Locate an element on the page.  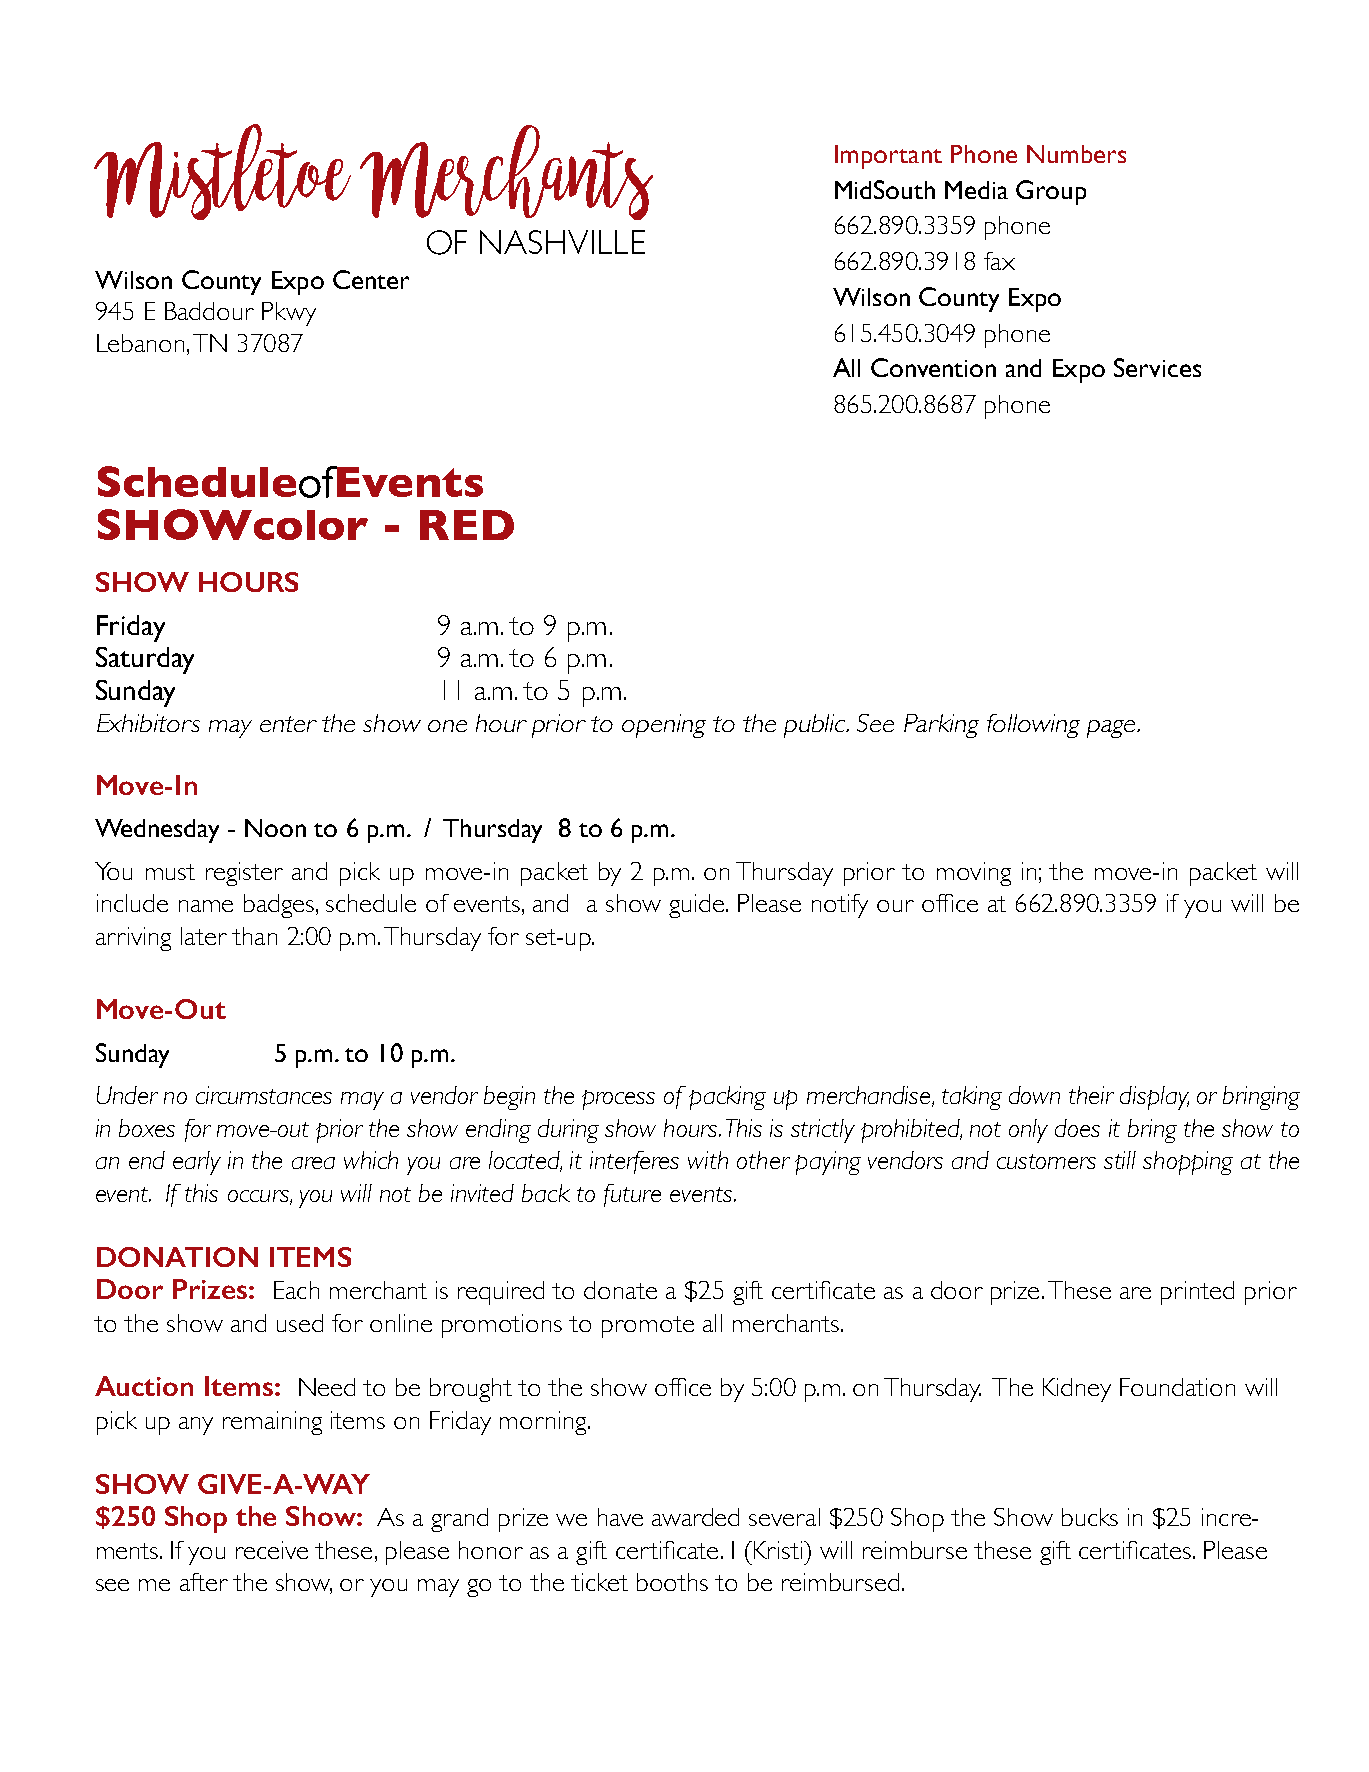
Mistletoe is located at coordinates (222, 172).
